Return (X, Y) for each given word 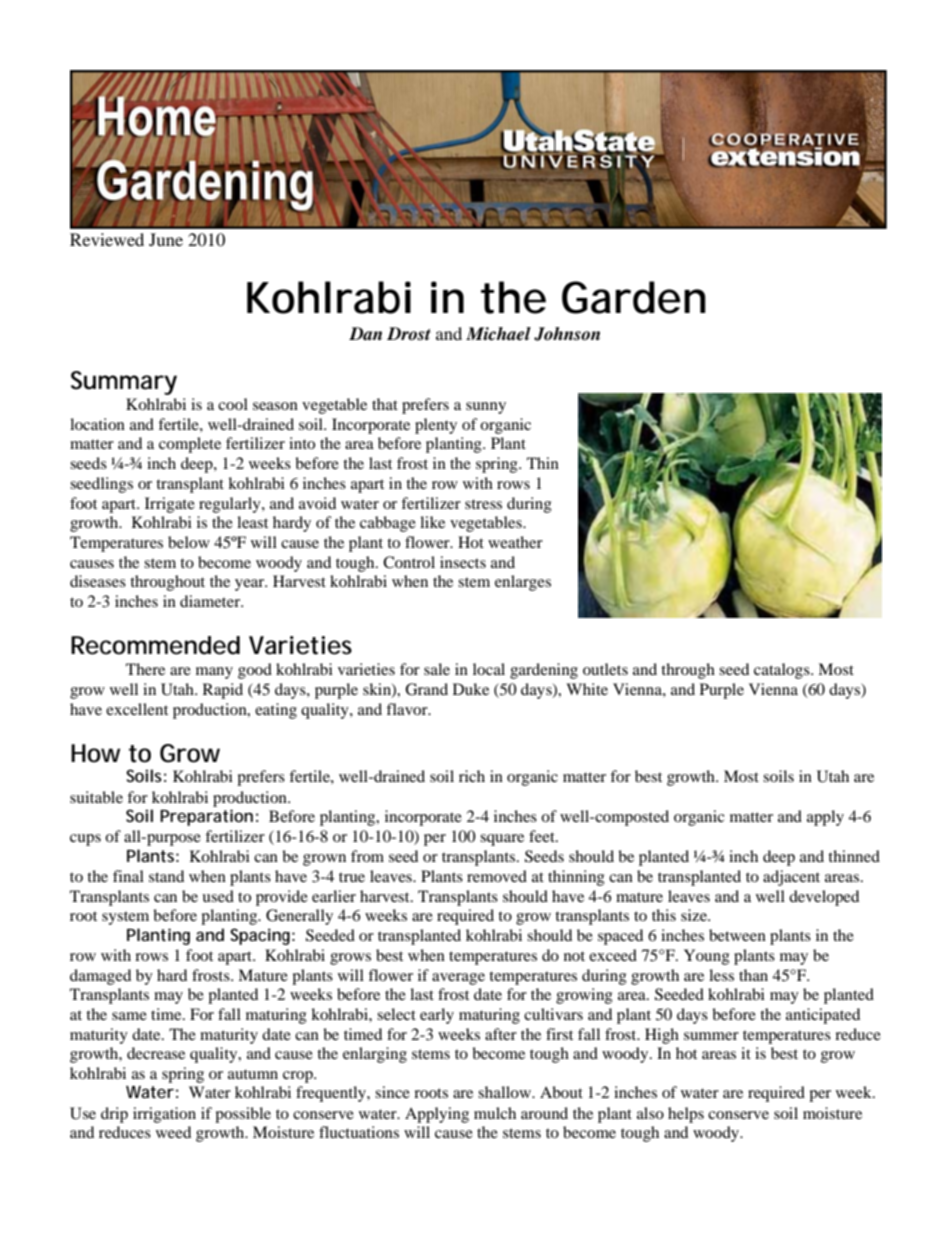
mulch (495, 1113)
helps (686, 1115)
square (502, 840)
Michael (498, 334)
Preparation (206, 817)
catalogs (783, 671)
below (189, 542)
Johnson (567, 334)
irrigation (164, 1115)
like (432, 522)
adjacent (791, 878)
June (166, 239)
